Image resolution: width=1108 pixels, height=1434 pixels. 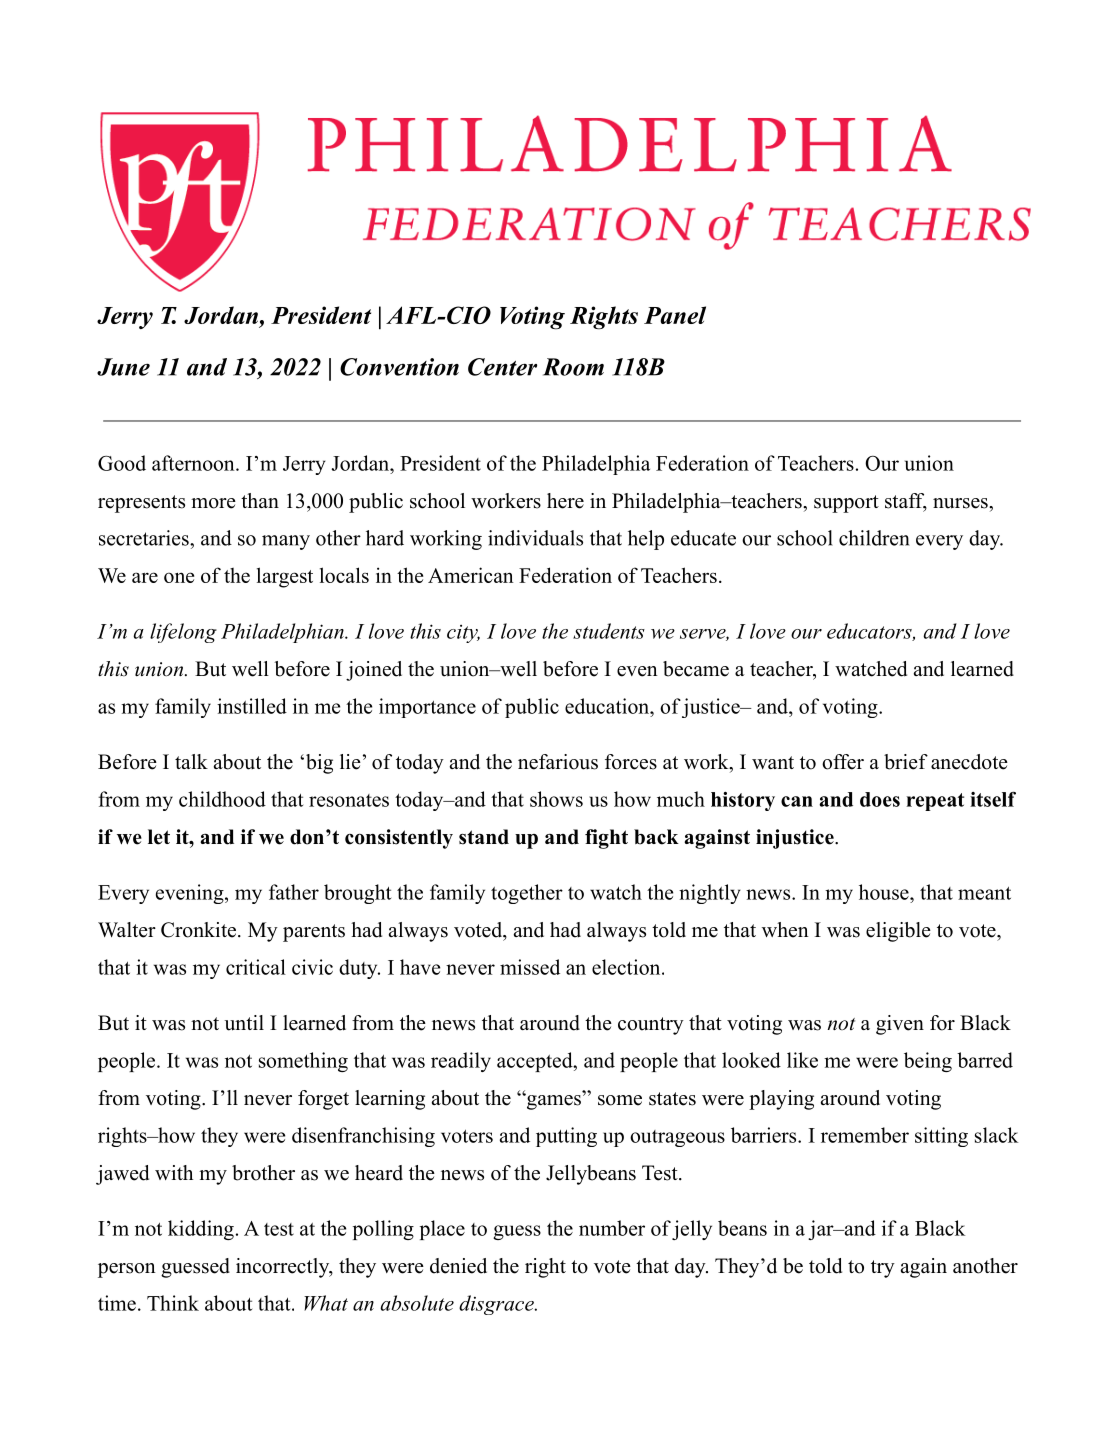 What do you see at coordinates (222, 799) in the page?
I see `childhood` at bounding box center [222, 799].
